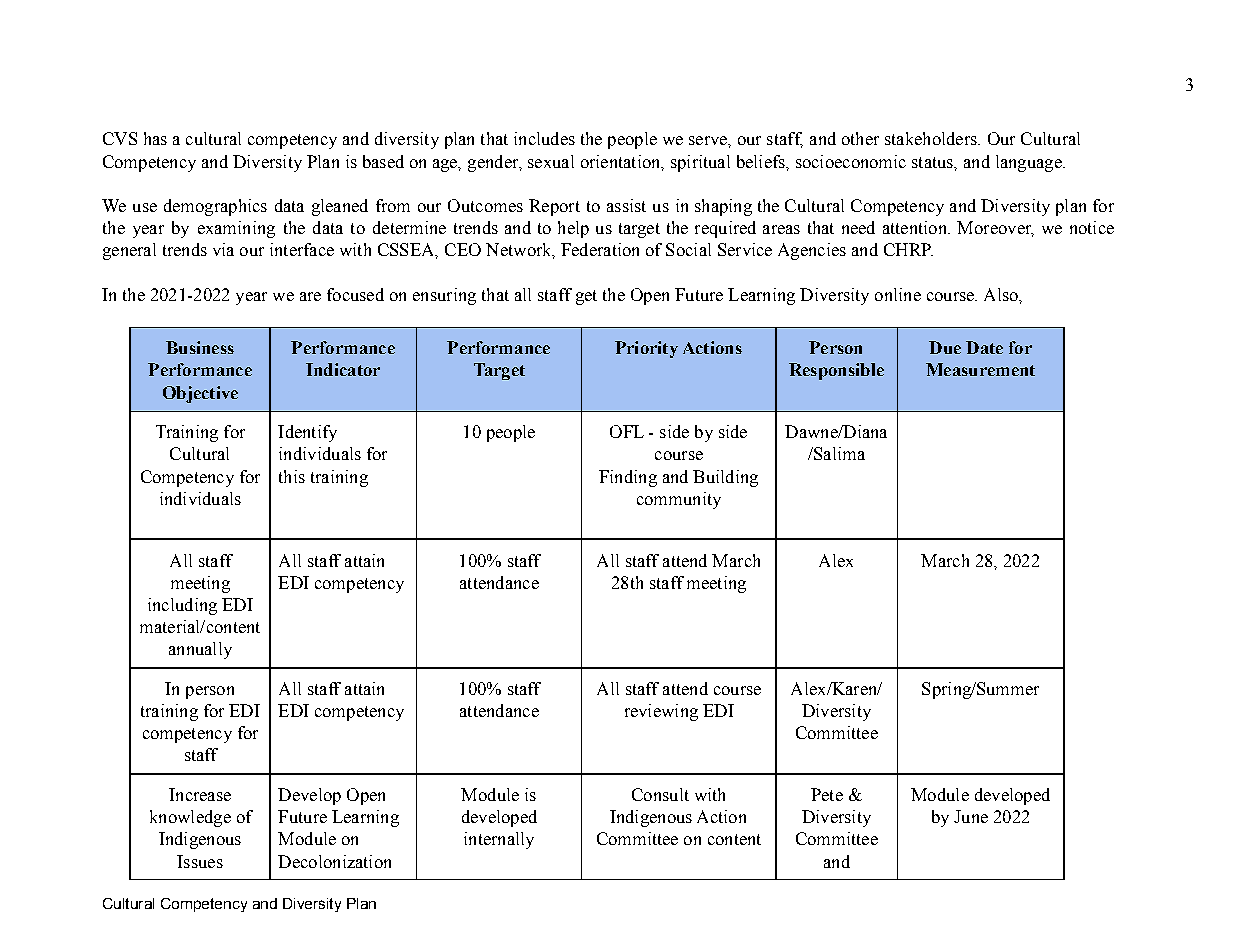  What do you see at coordinates (155, 138) in the image?
I see `has` at bounding box center [155, 138].
